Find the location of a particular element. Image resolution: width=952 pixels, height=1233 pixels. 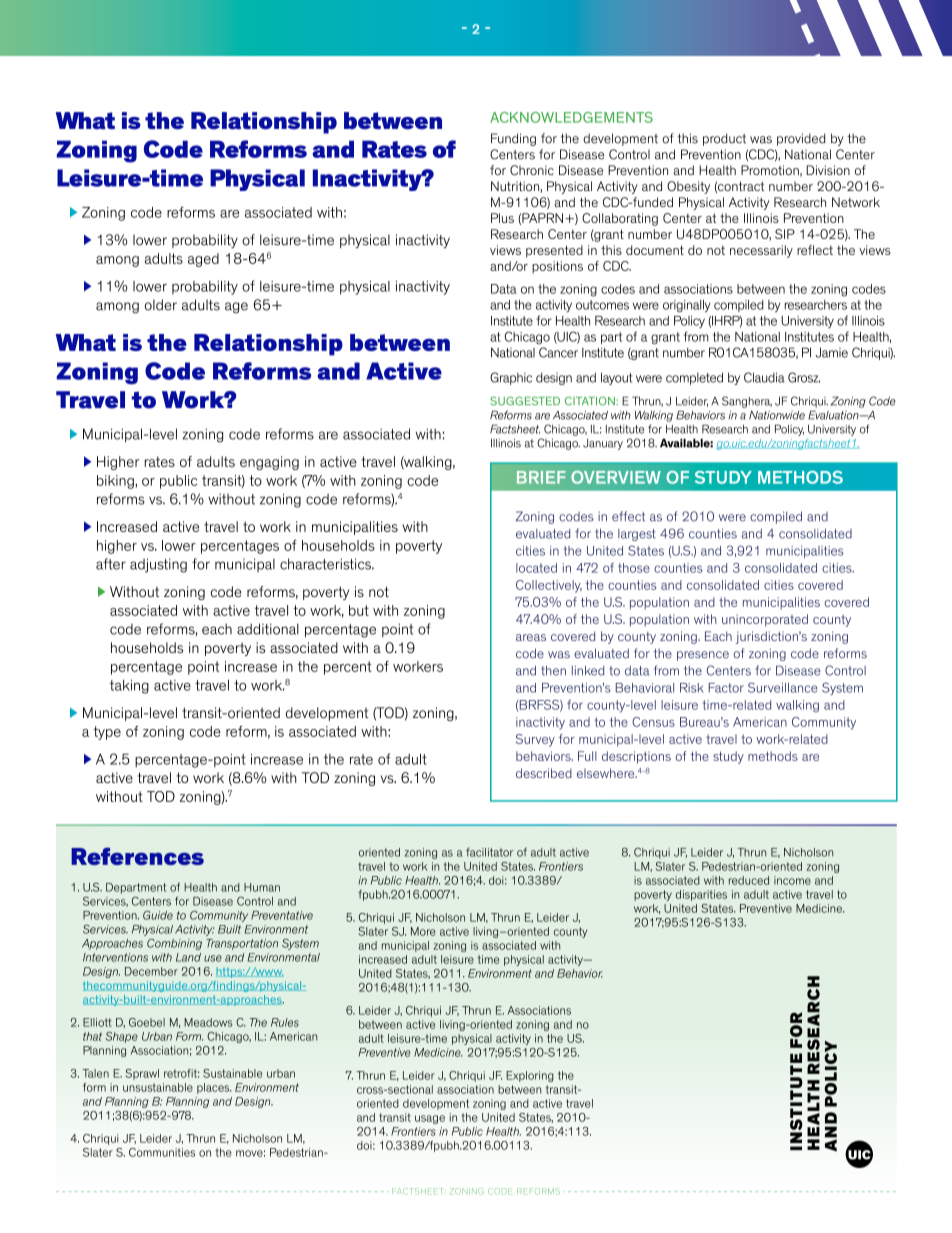

product is located at coordinates (724, 139).
